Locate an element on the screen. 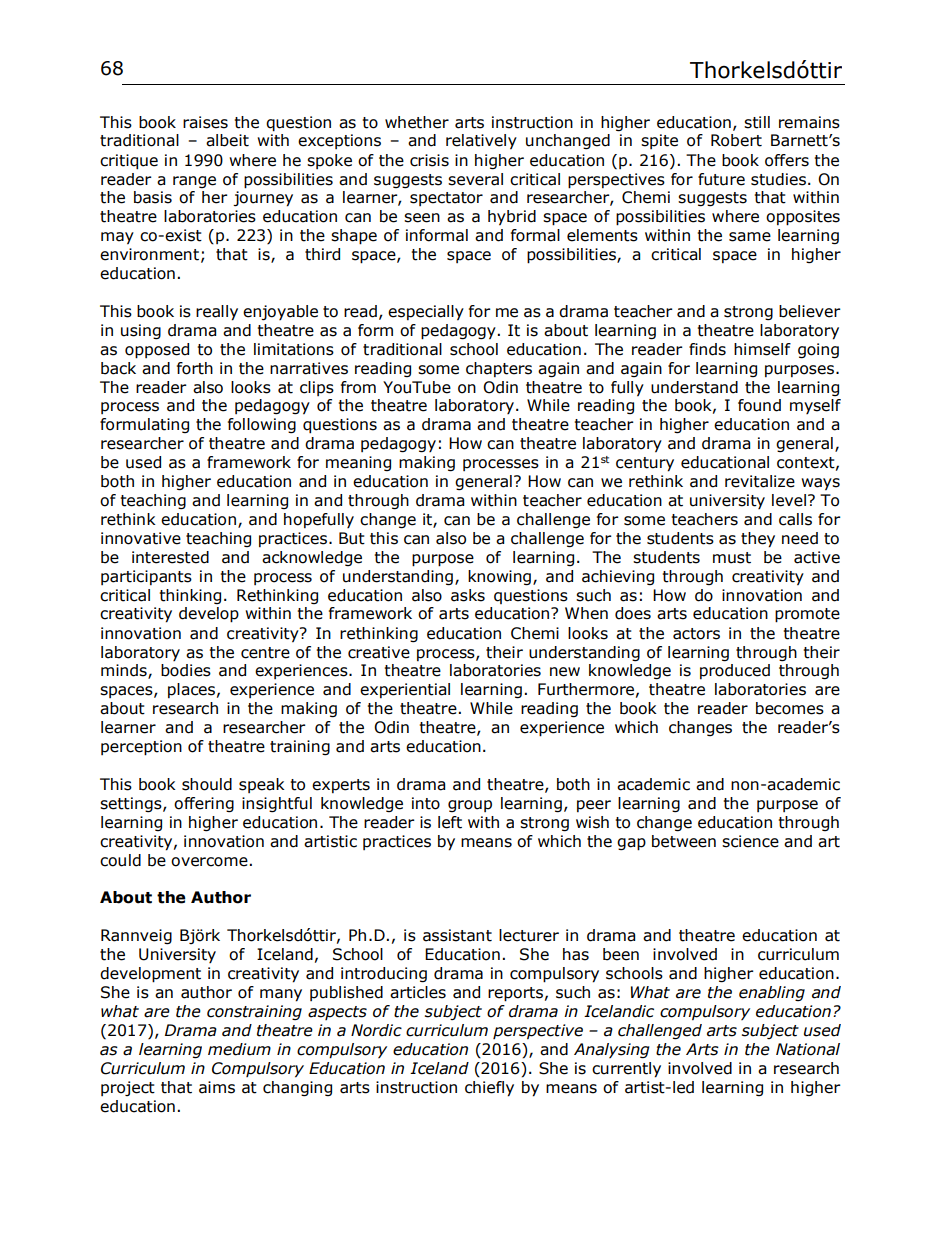 The image size is (952, 1233). chapters is located at coordinates (499, 369).
